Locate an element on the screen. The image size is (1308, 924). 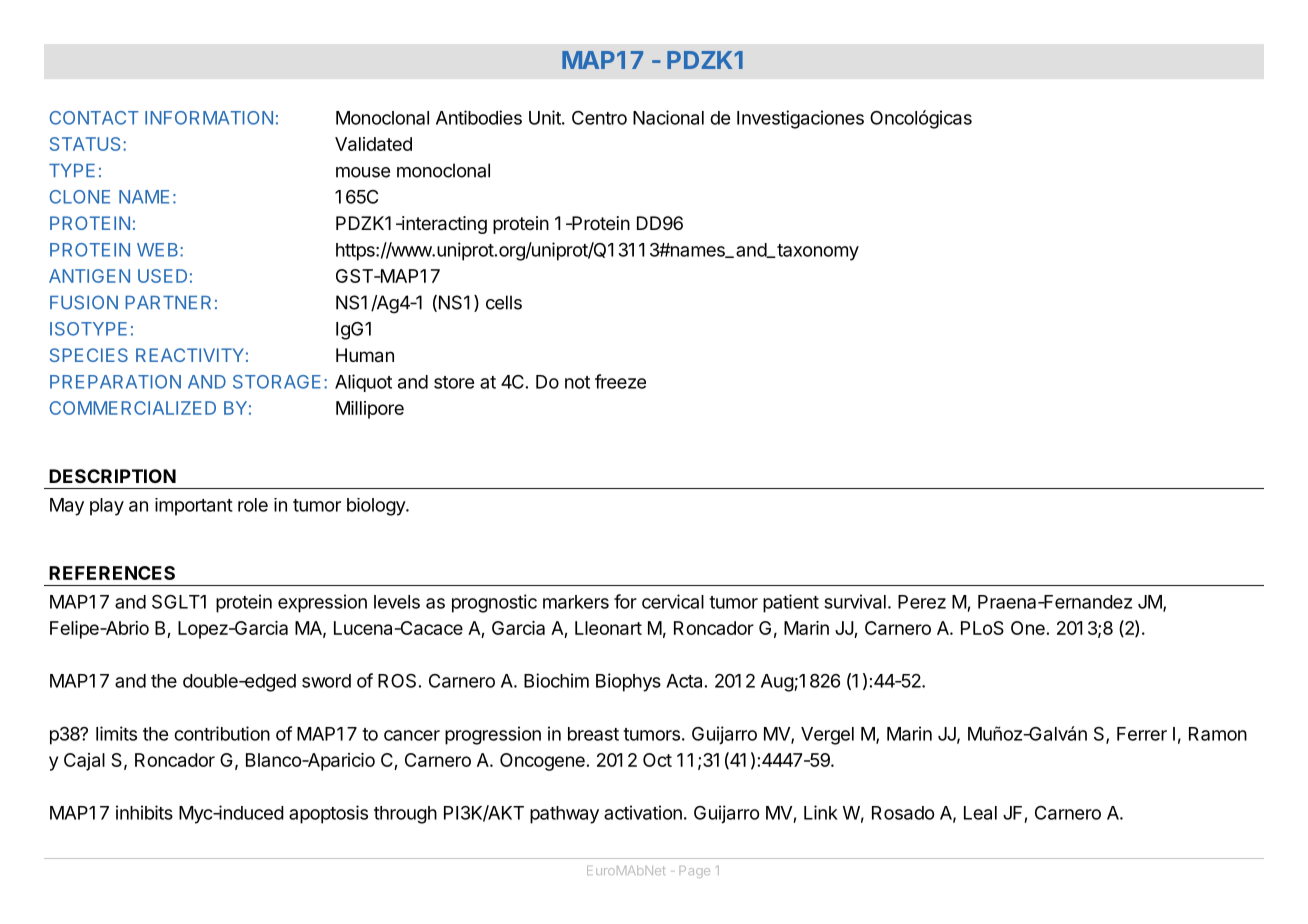
PARTNER is located at coordinates (168, 302).
